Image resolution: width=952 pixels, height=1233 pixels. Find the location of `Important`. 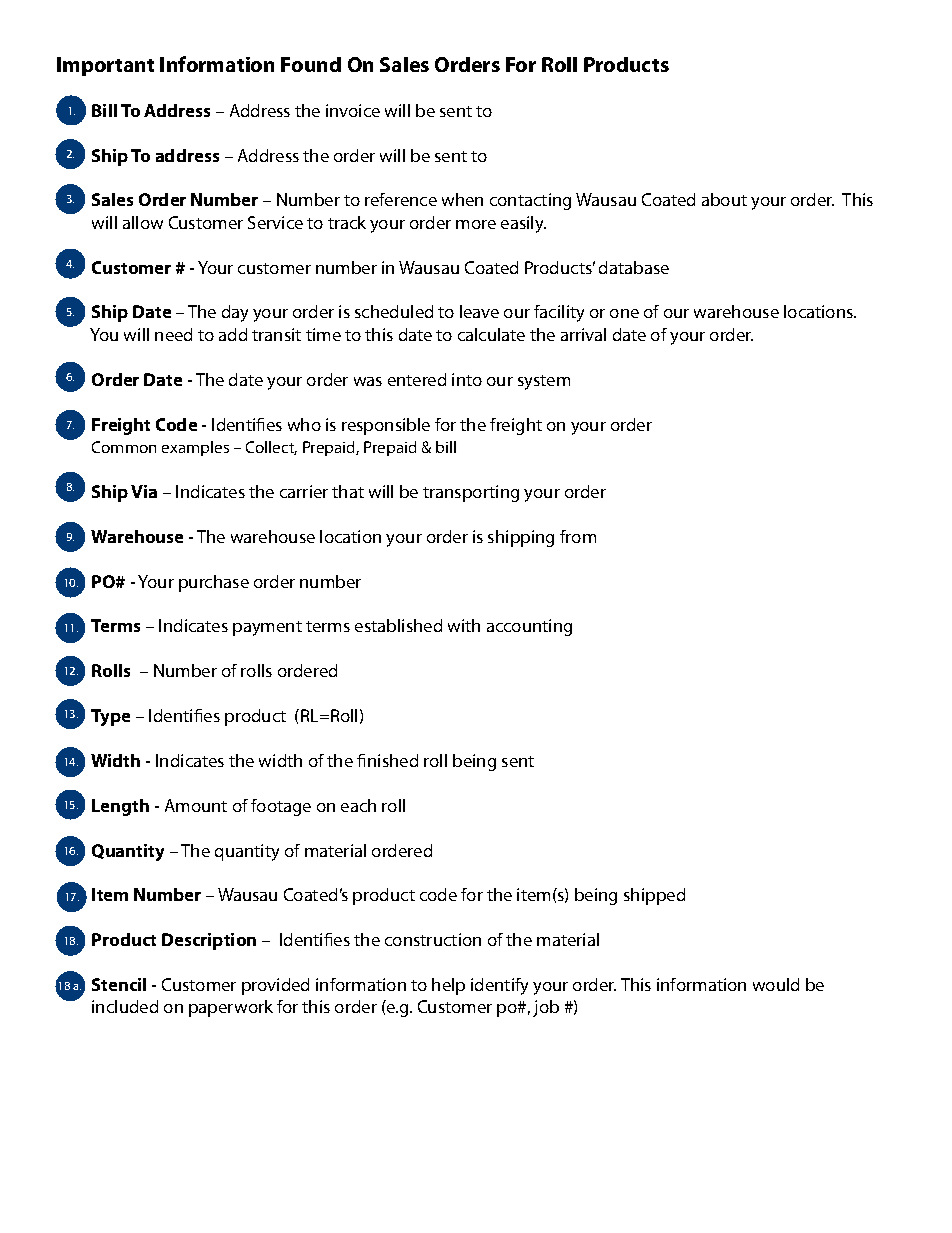

Important is located at coordinates (105, 66).
